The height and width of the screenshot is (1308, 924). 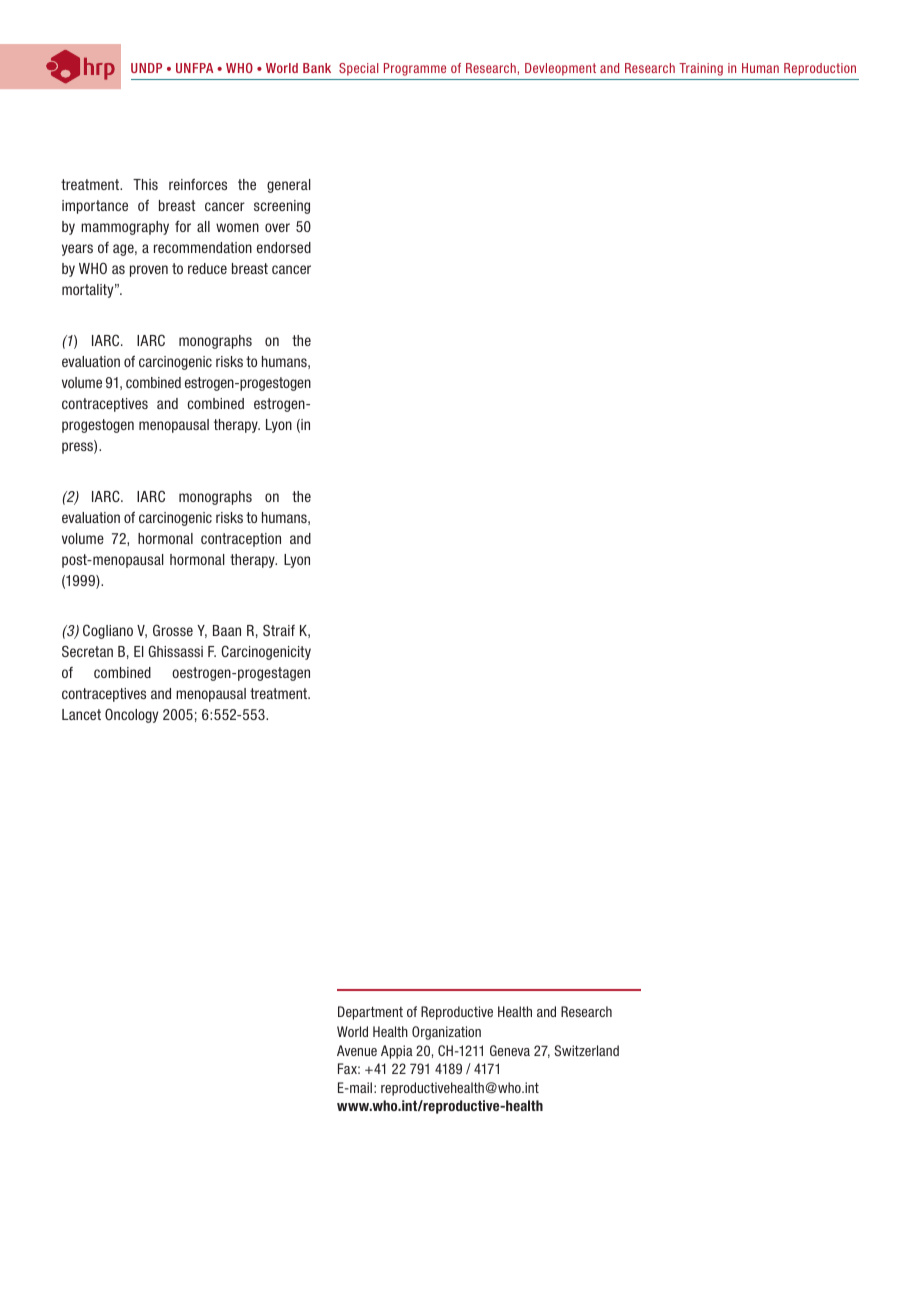 What do you see at coordinates (284, 247) in the screenshot?
I see `endorsed` at bounding box center [284, 247].
